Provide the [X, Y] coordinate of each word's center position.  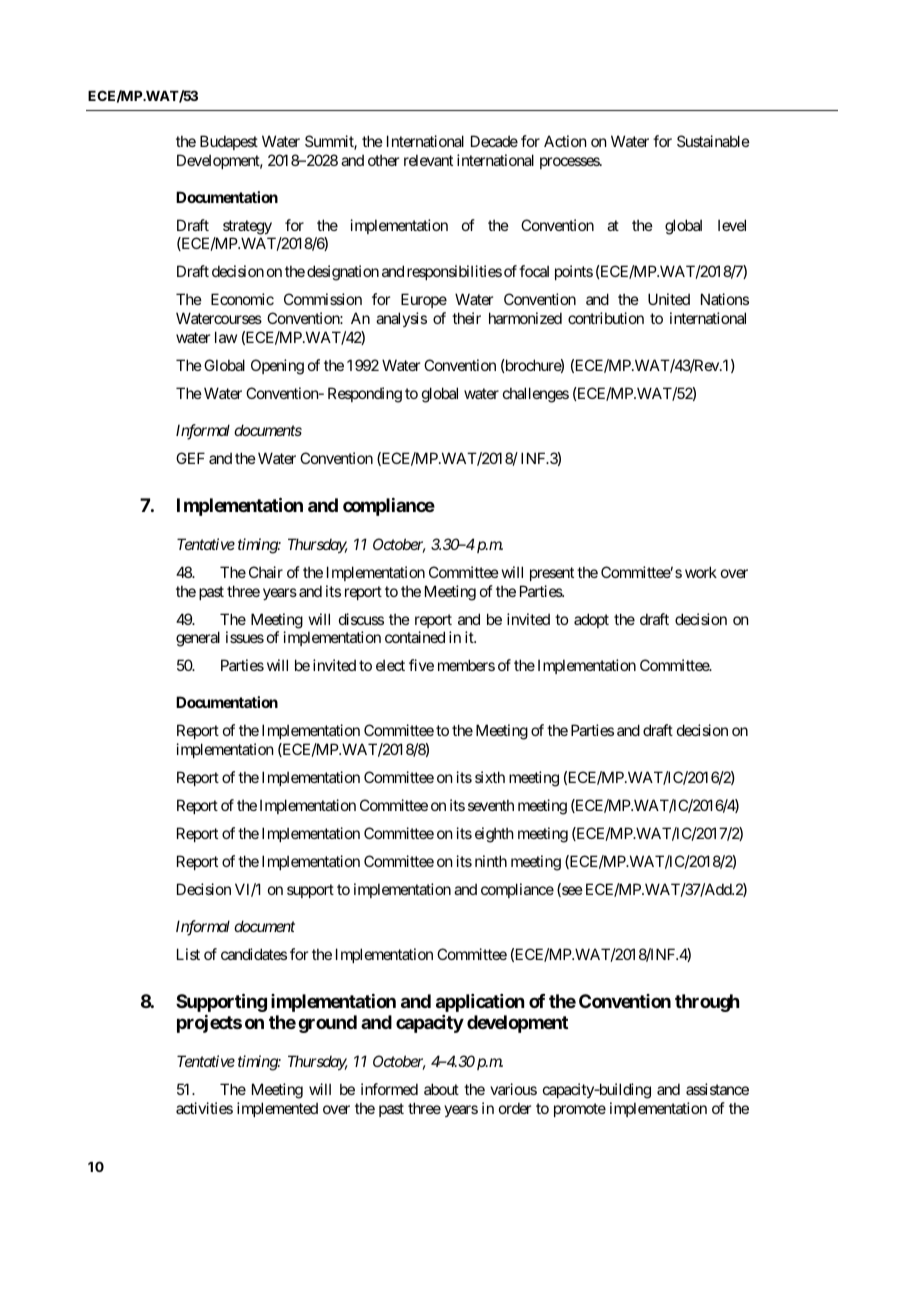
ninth [491, 861]
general [198, 639]
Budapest [229, 142]
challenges [536, 395]
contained [415, 637]
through [707, 1003]
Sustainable [713, 141]
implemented [277, 1109]
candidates [254, 954]
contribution [606, 318]
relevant [428, 160]
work [701, 572]
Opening [277, 367]
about [441, 1089]
